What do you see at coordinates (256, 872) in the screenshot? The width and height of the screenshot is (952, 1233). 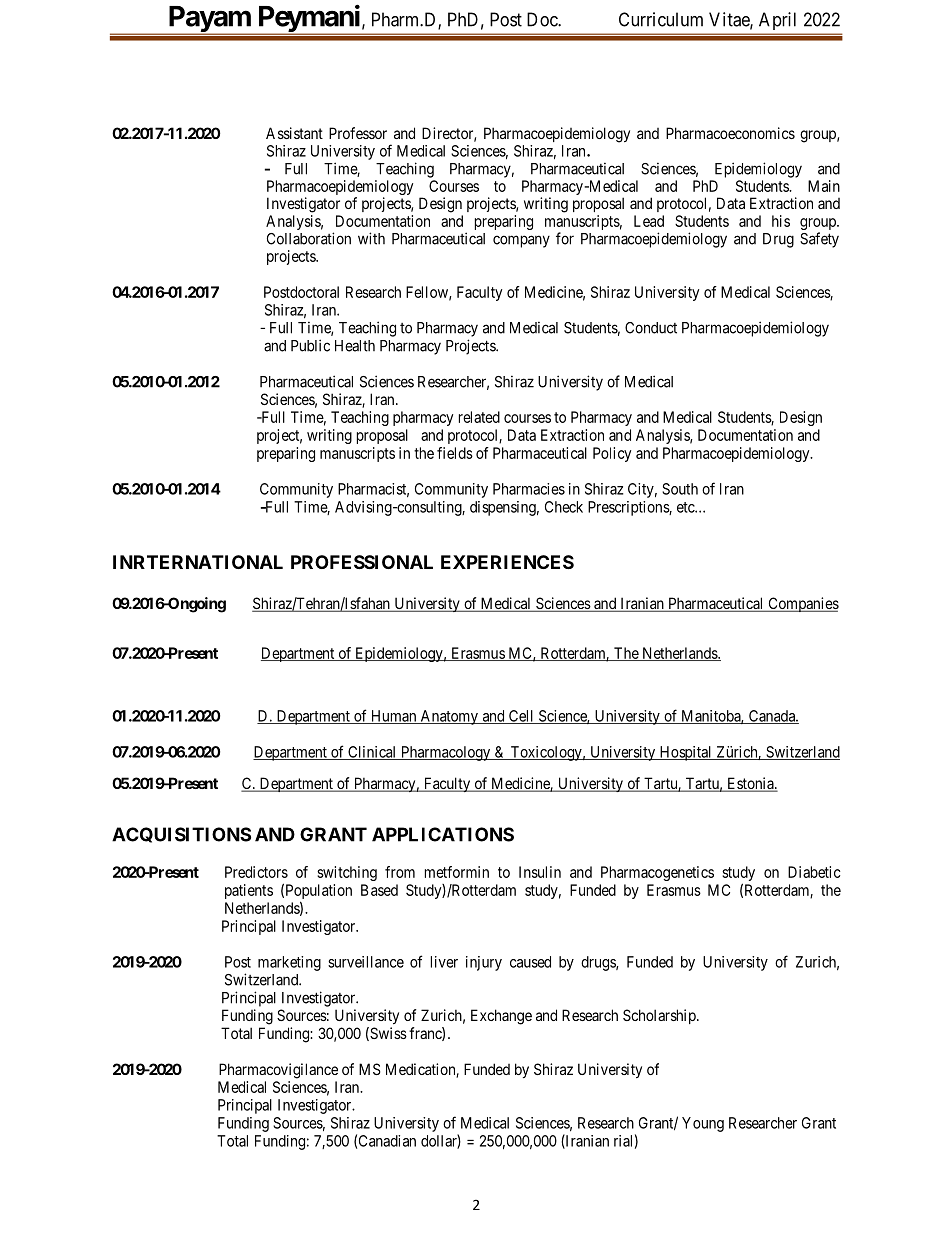 I see `Predictors` at bounding box center [256, 872].
